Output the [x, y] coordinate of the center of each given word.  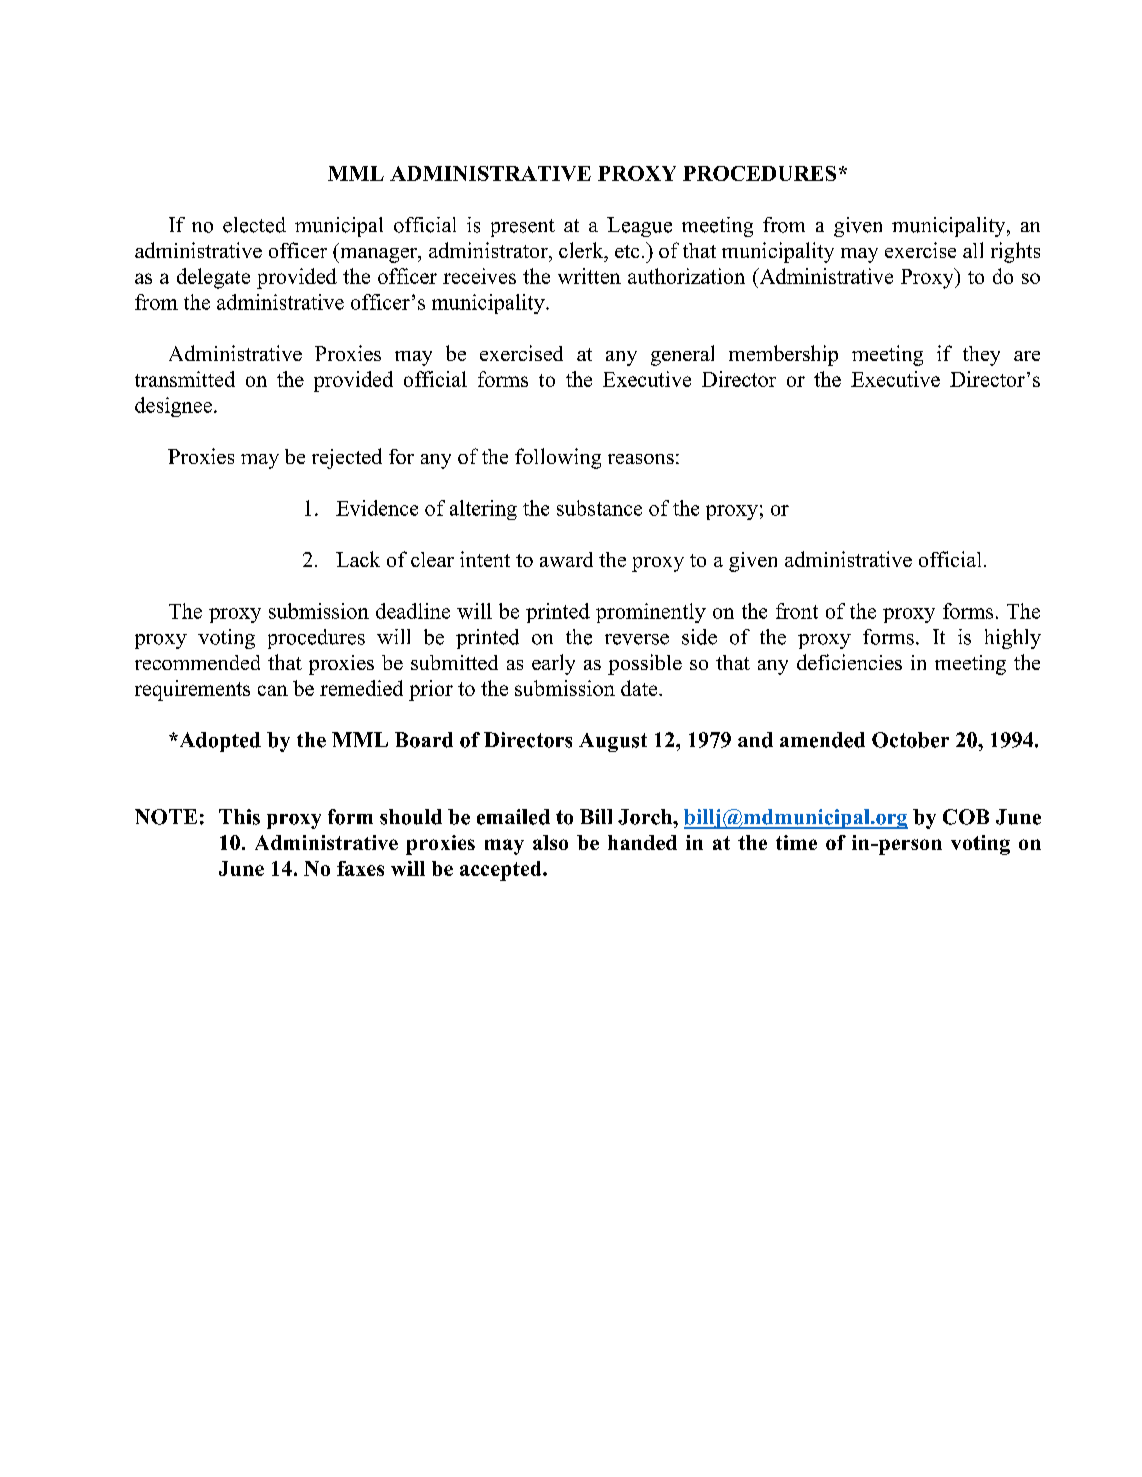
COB [966, 817]
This [239, 817]
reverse [637, 639]
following [558, 458]
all [973, 250]
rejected [347, 458]
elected [254, 225]
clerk [582, 250]
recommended [197, 662]
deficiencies [849, 662]
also [550, 842]
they [981, 356]
